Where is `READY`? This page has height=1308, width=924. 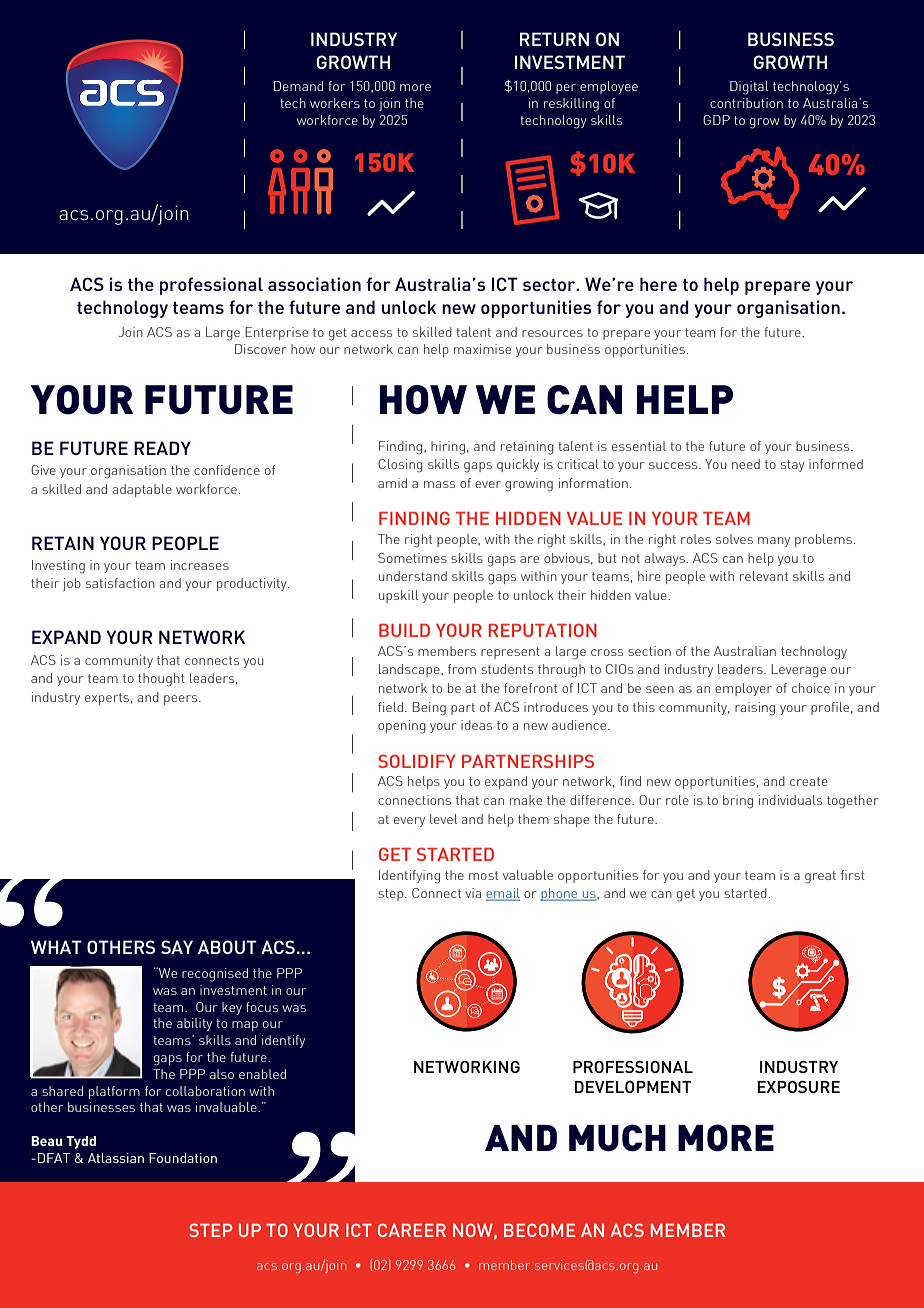 READY is located at coordinates (162, 448).
